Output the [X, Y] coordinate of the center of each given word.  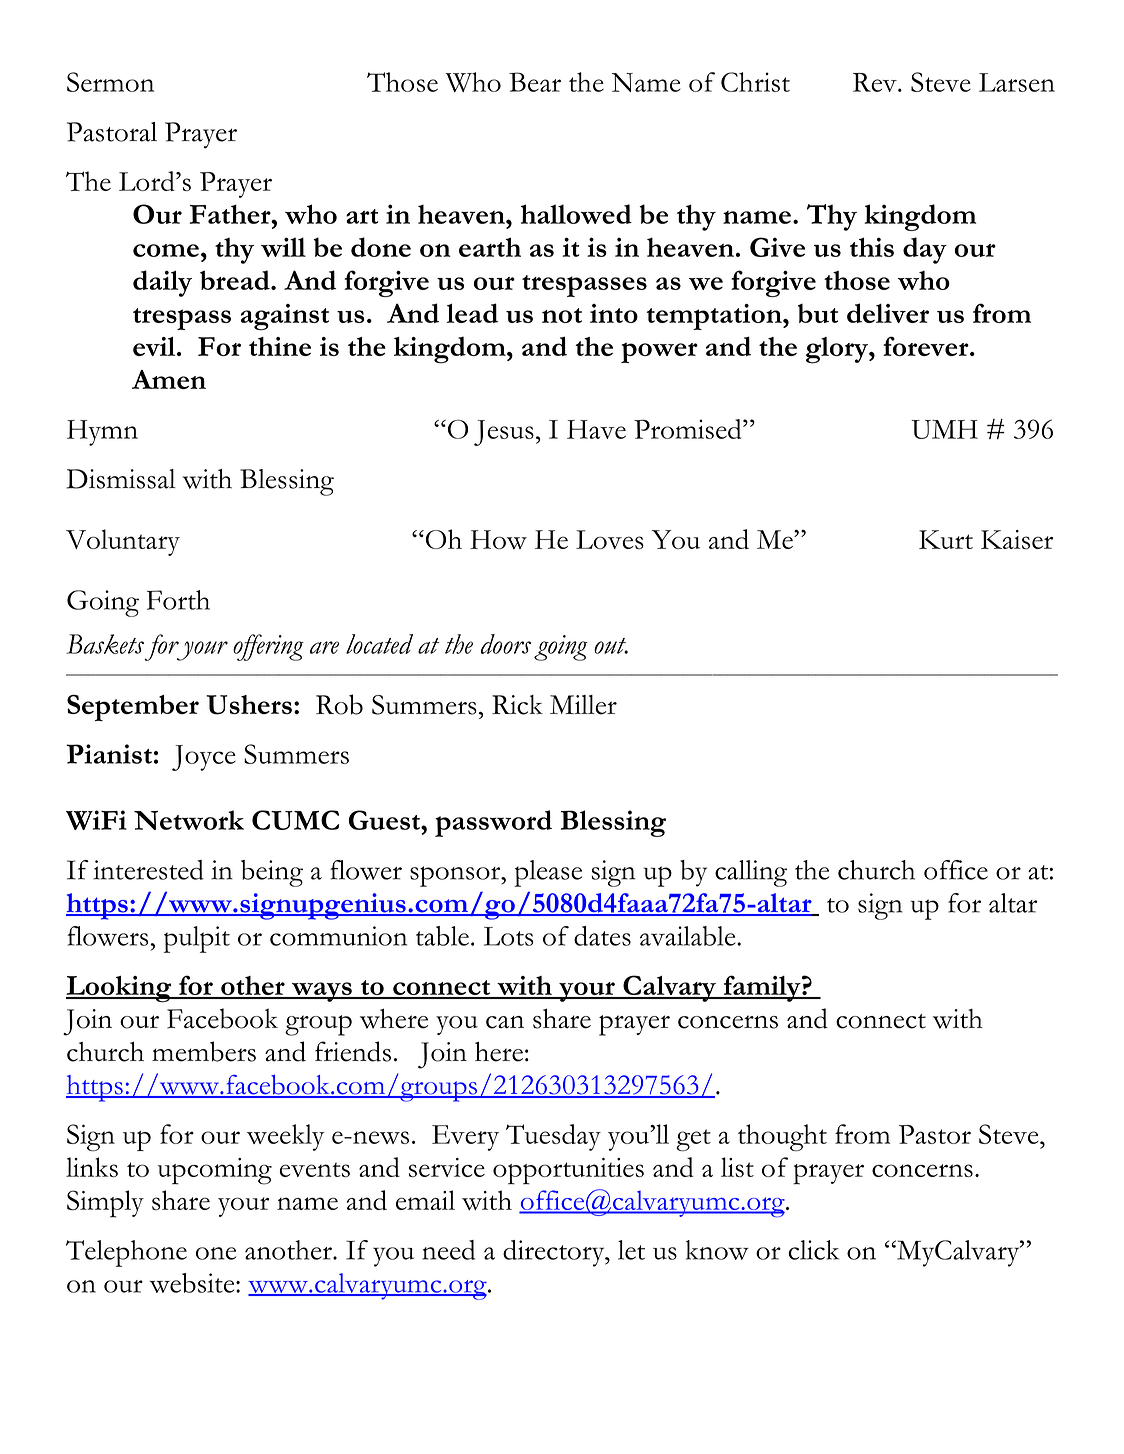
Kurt [946, 539]
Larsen [1017, 82]
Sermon [110, 82]
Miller [583, 705]
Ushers [249, 705]
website [193, 1283]
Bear [535, 82]
